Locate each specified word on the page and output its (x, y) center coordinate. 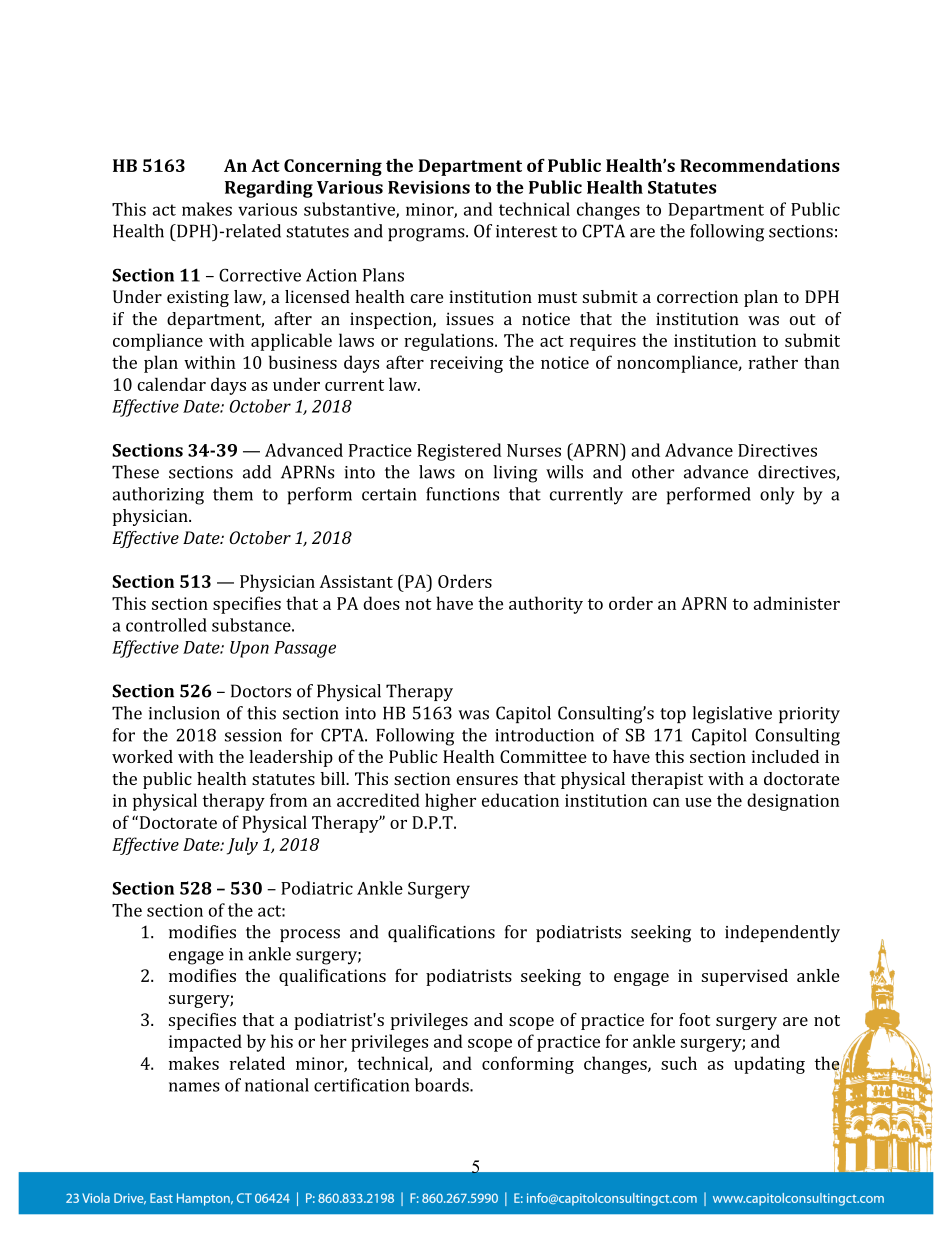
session (253, 735)
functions (462, 494)
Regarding (269, 189)
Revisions (429, 187)
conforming (528, 1065)
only (777, 496)
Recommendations (760, 165)
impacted (205, 1043)
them (233, 494)
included (785, 756)
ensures (487, 780)
